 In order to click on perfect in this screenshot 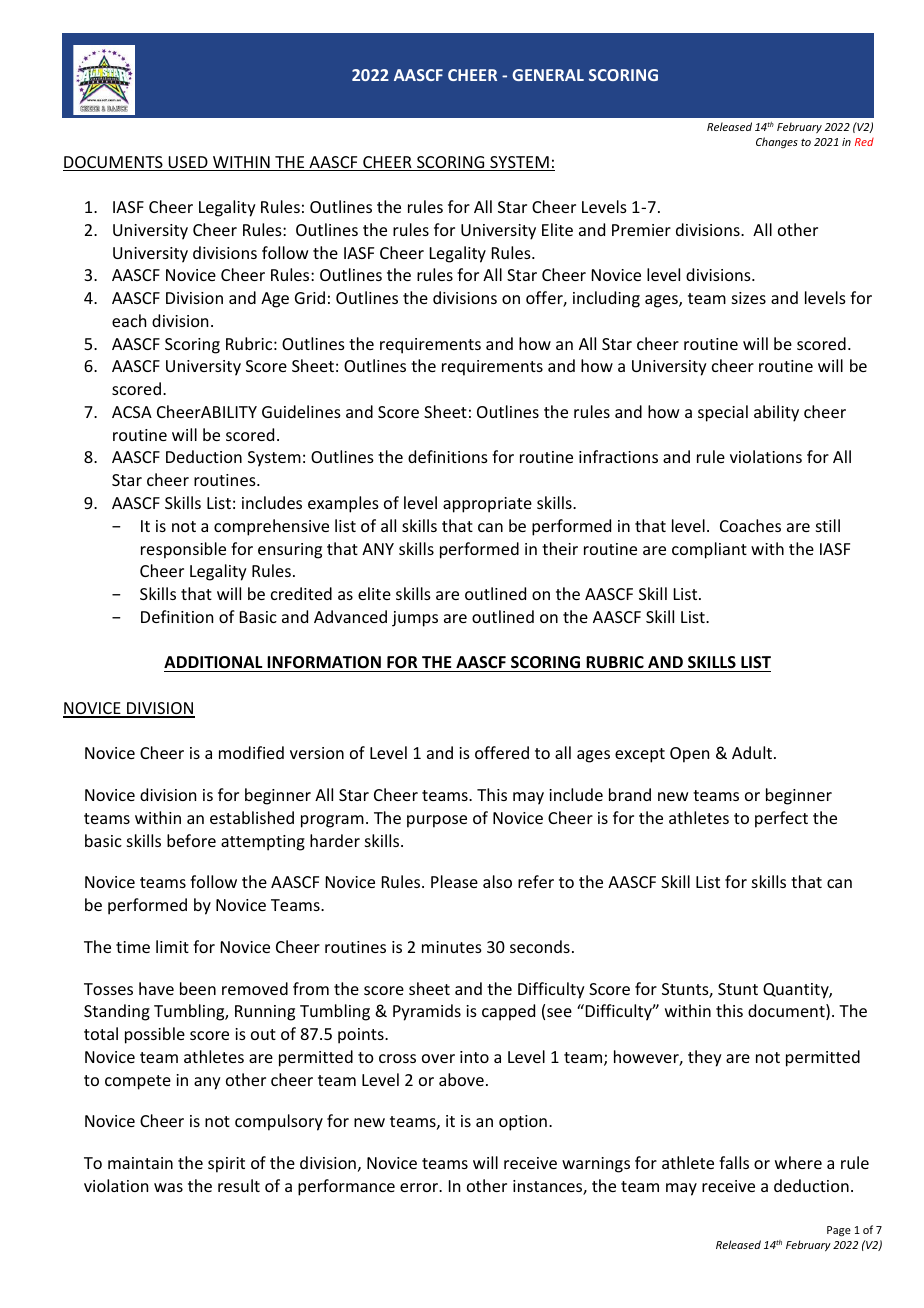, I will do `click(781, 819)`.
